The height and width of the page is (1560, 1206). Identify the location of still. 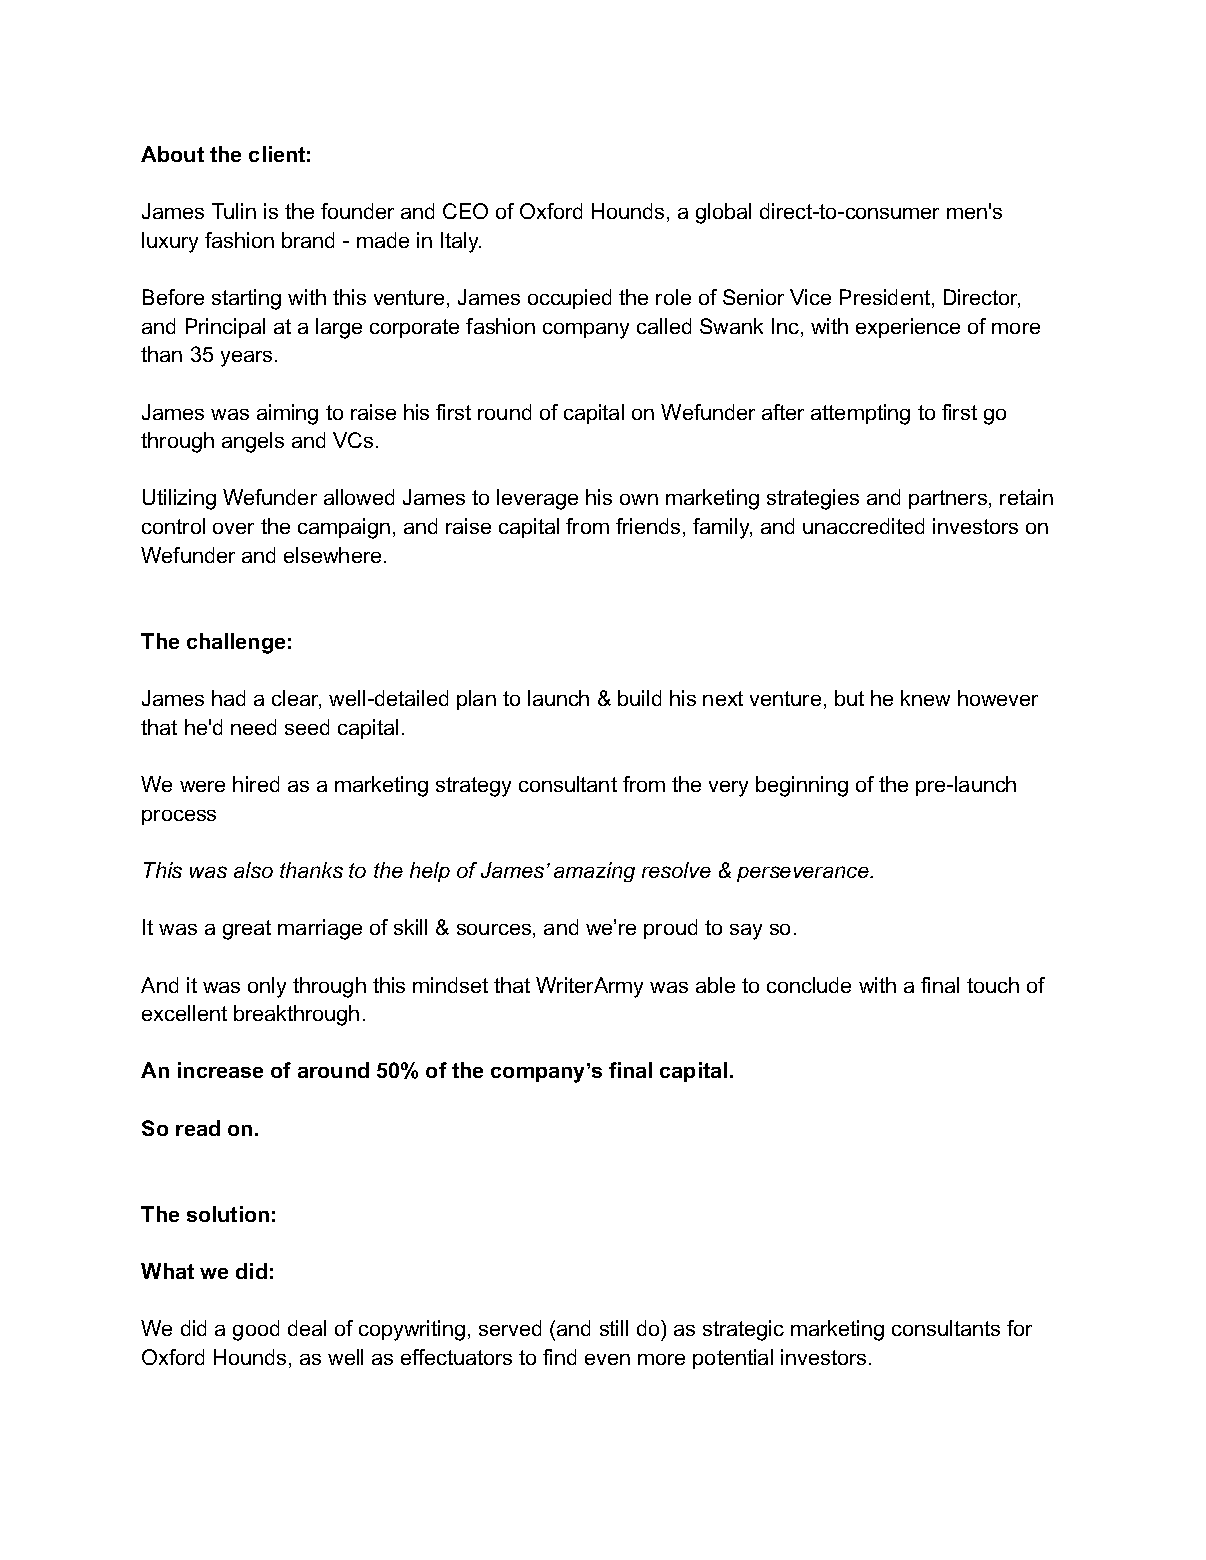
(614, 1328).
